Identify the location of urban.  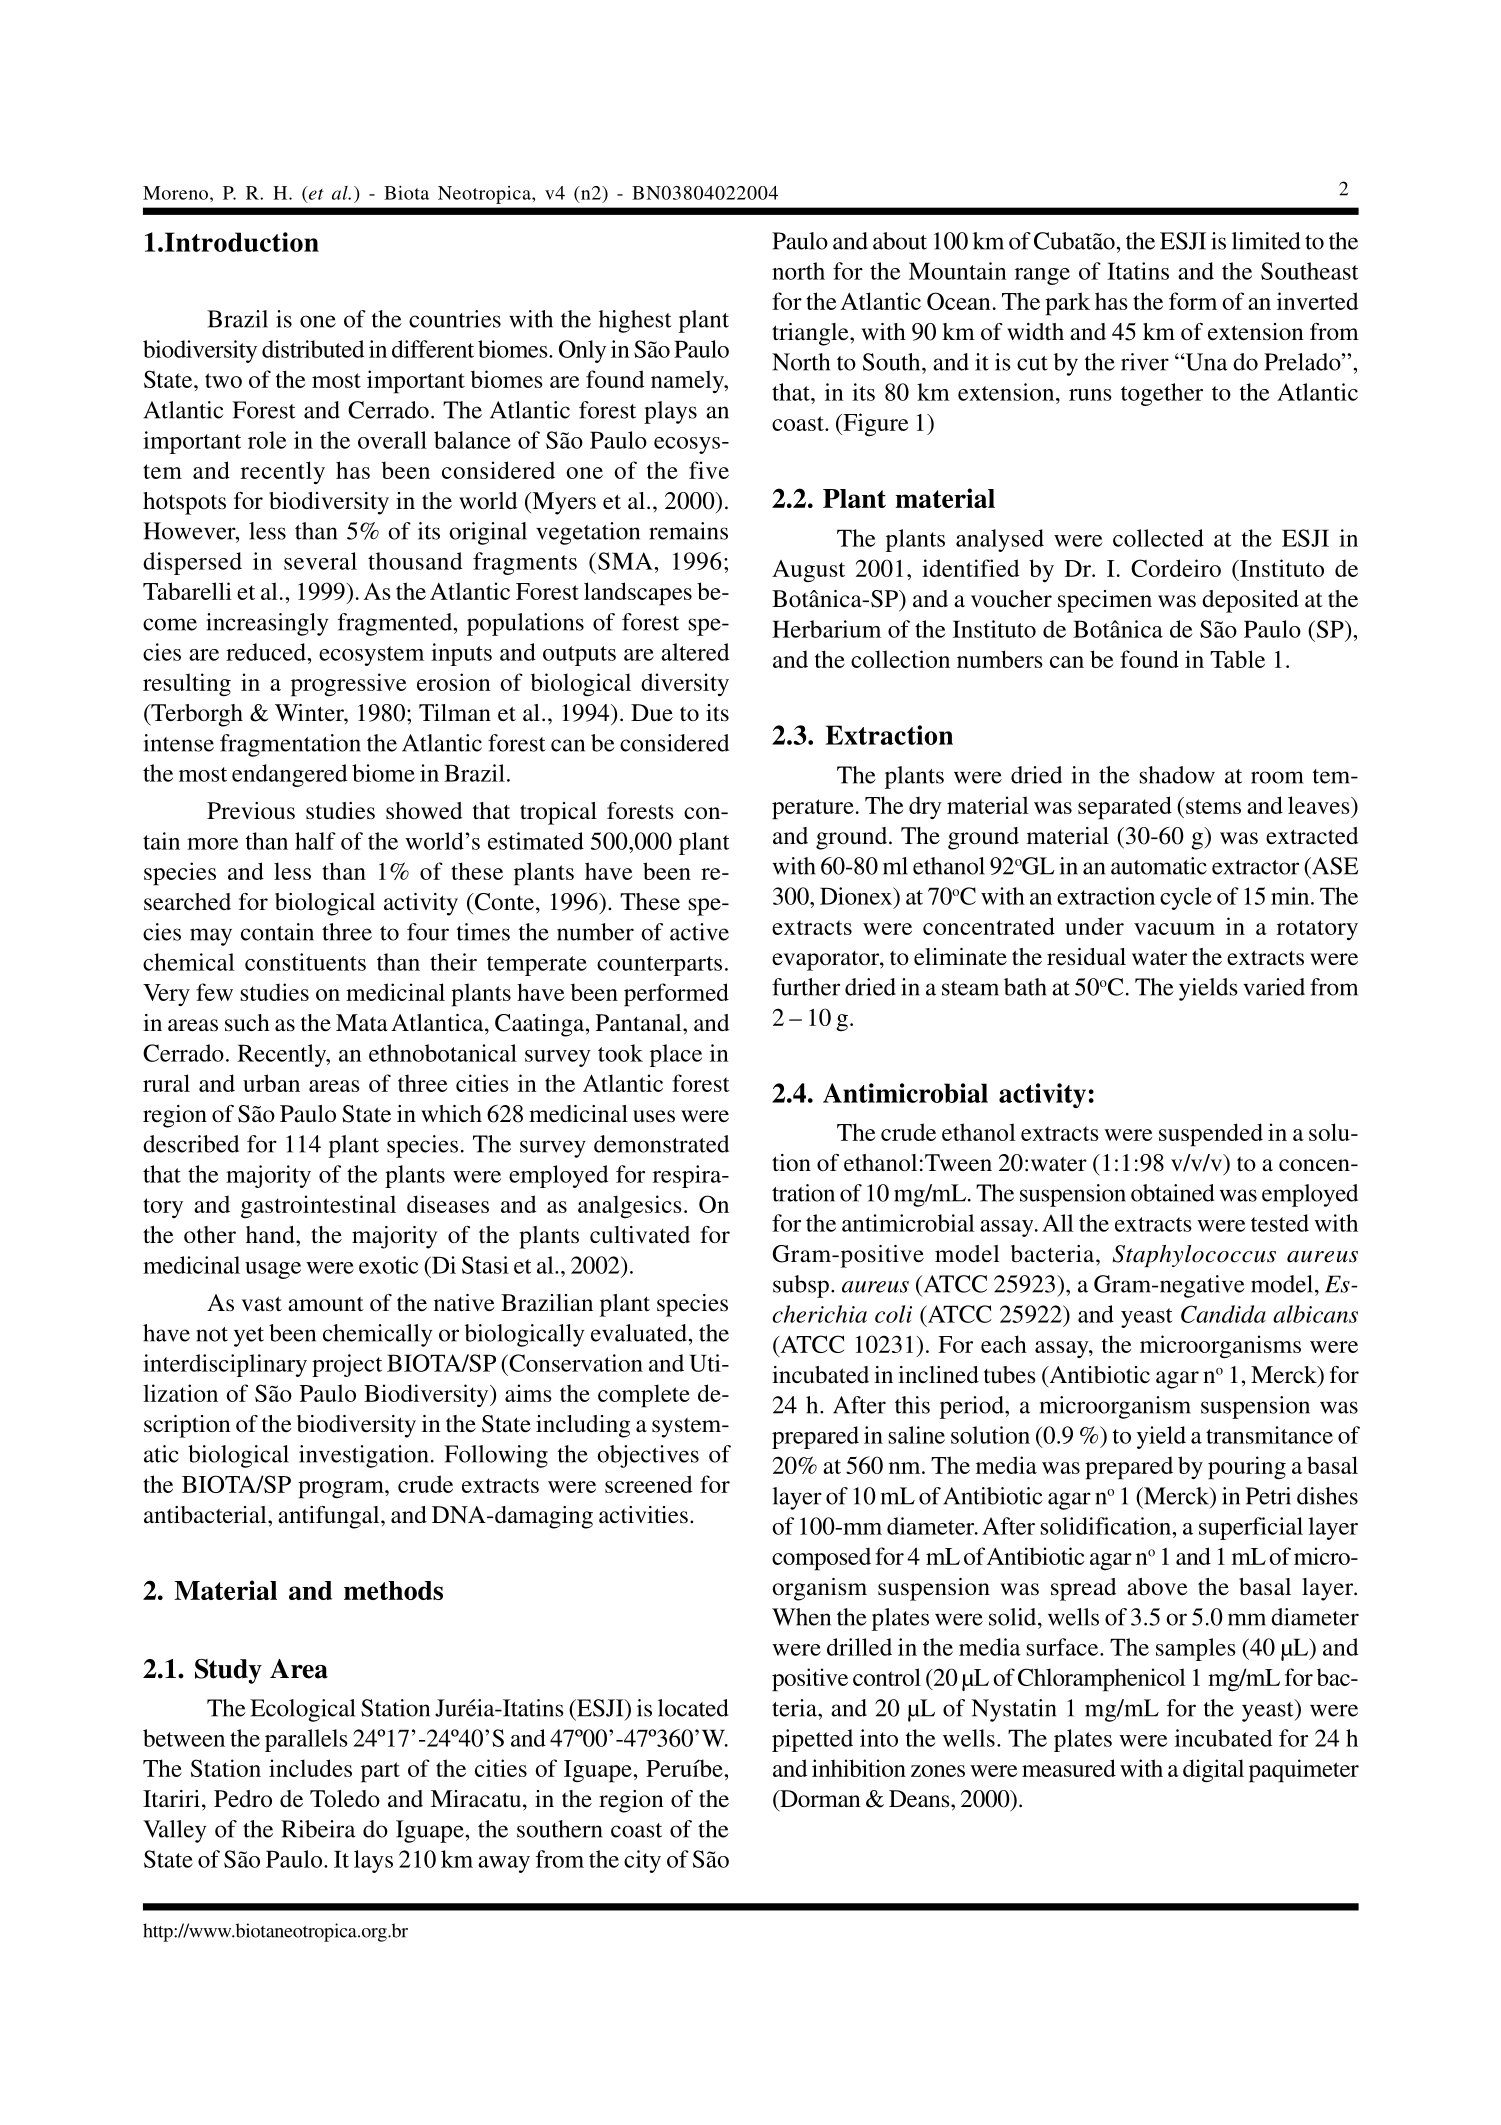
(271, 1083).
